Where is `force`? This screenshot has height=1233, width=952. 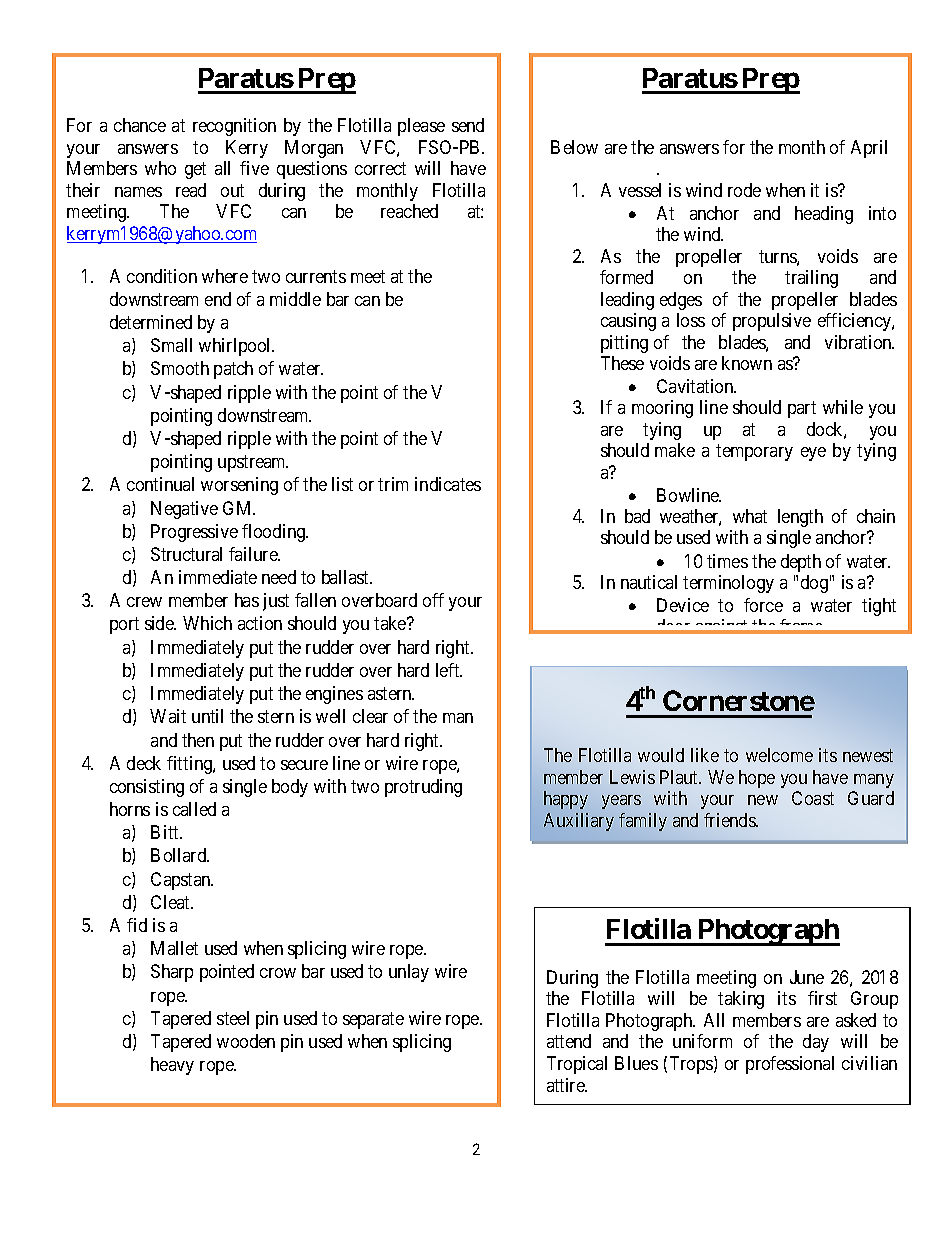 force is located at coordinates (763, 605).
